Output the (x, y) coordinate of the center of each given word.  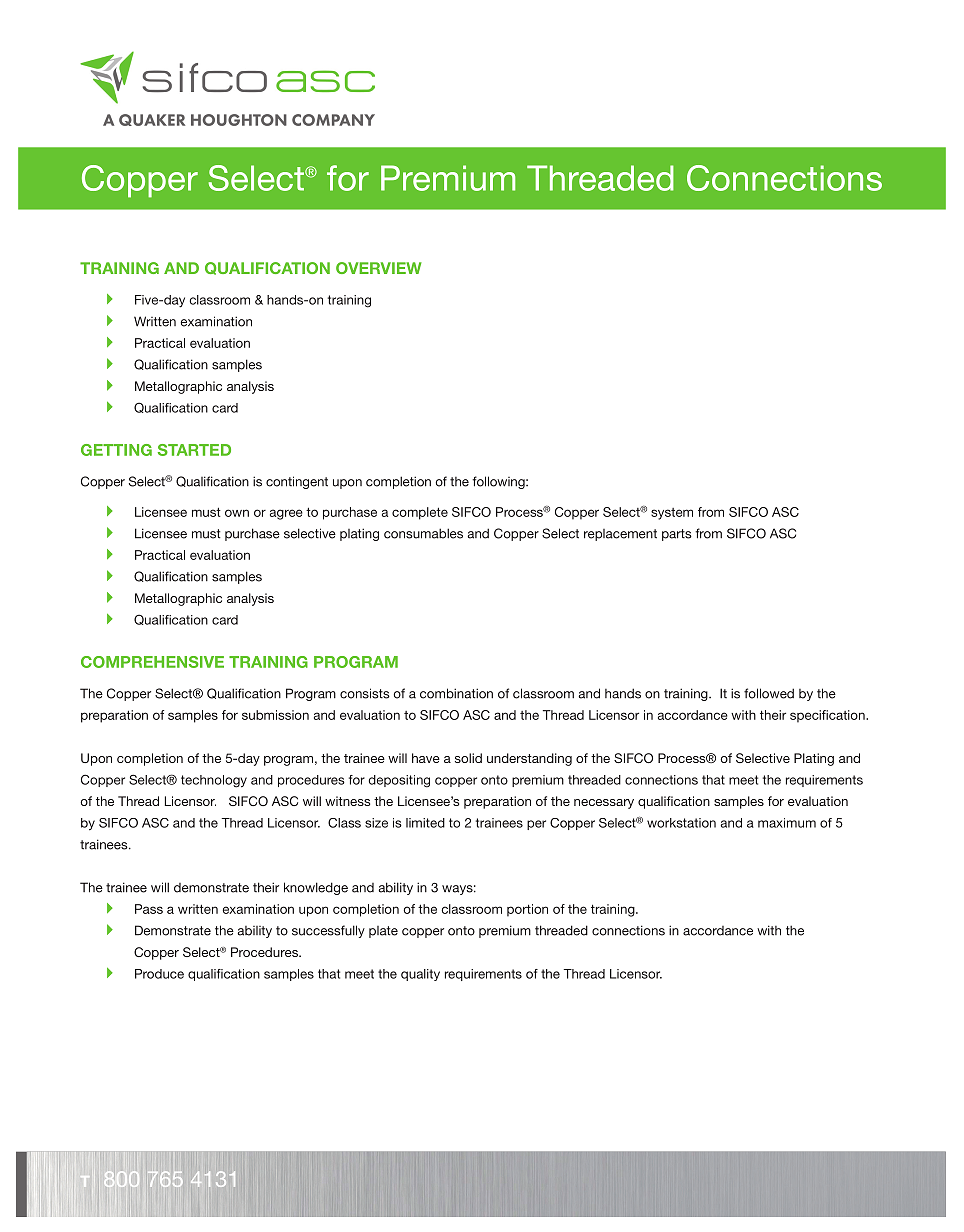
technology (214, 781)
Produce (159, 974)
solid (468, 758)
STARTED (194, 450)
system (672, 514)
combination (456, 693)
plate (383, 932)
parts (677, 535)
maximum (787, 823)
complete (420, 513)
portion (527, 910)
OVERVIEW (379, 268)
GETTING (116, 450)
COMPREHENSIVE (152, 662)
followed (769, 693)
